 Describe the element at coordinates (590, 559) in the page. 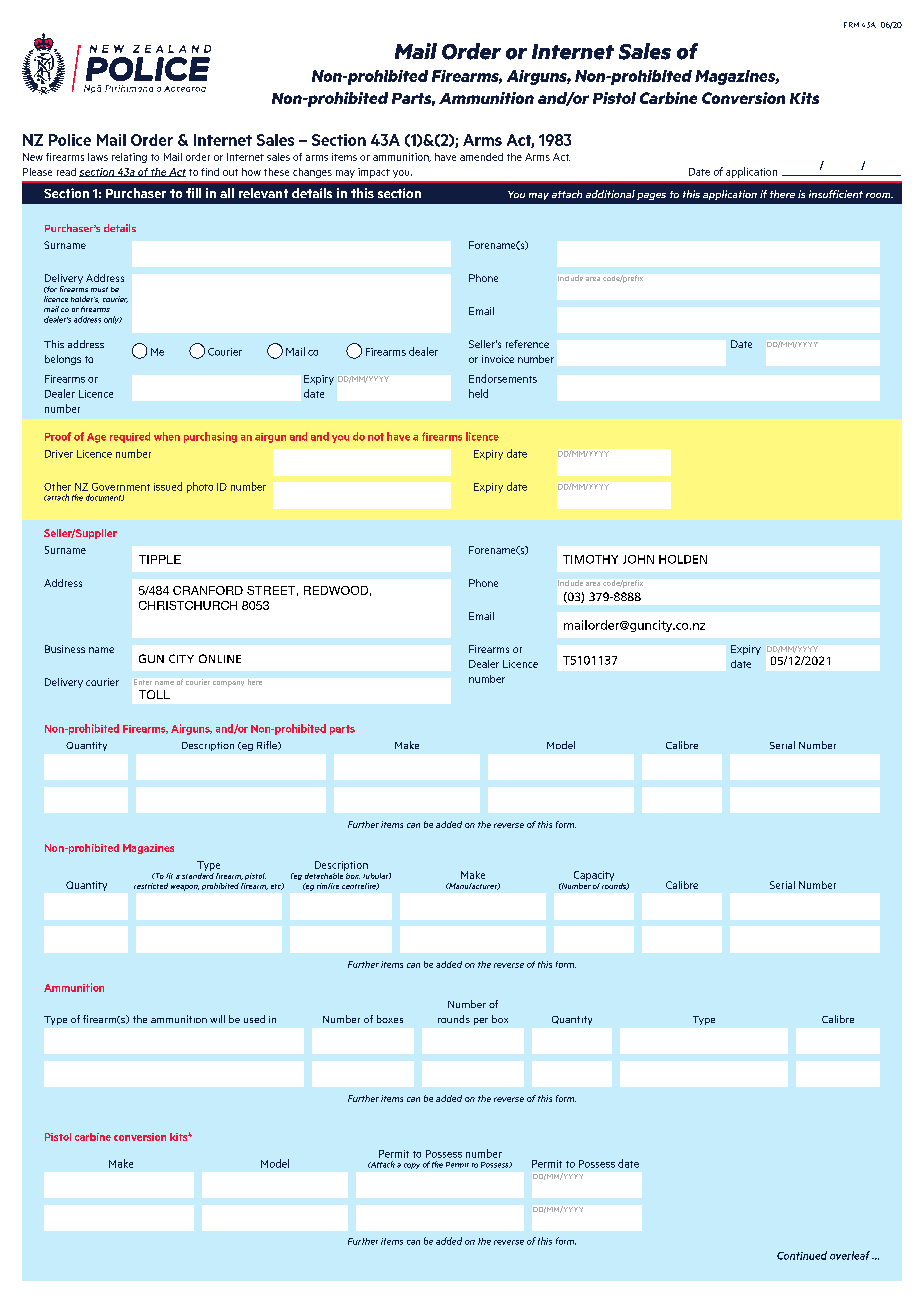

I see `TIMOTHY` at that location.
